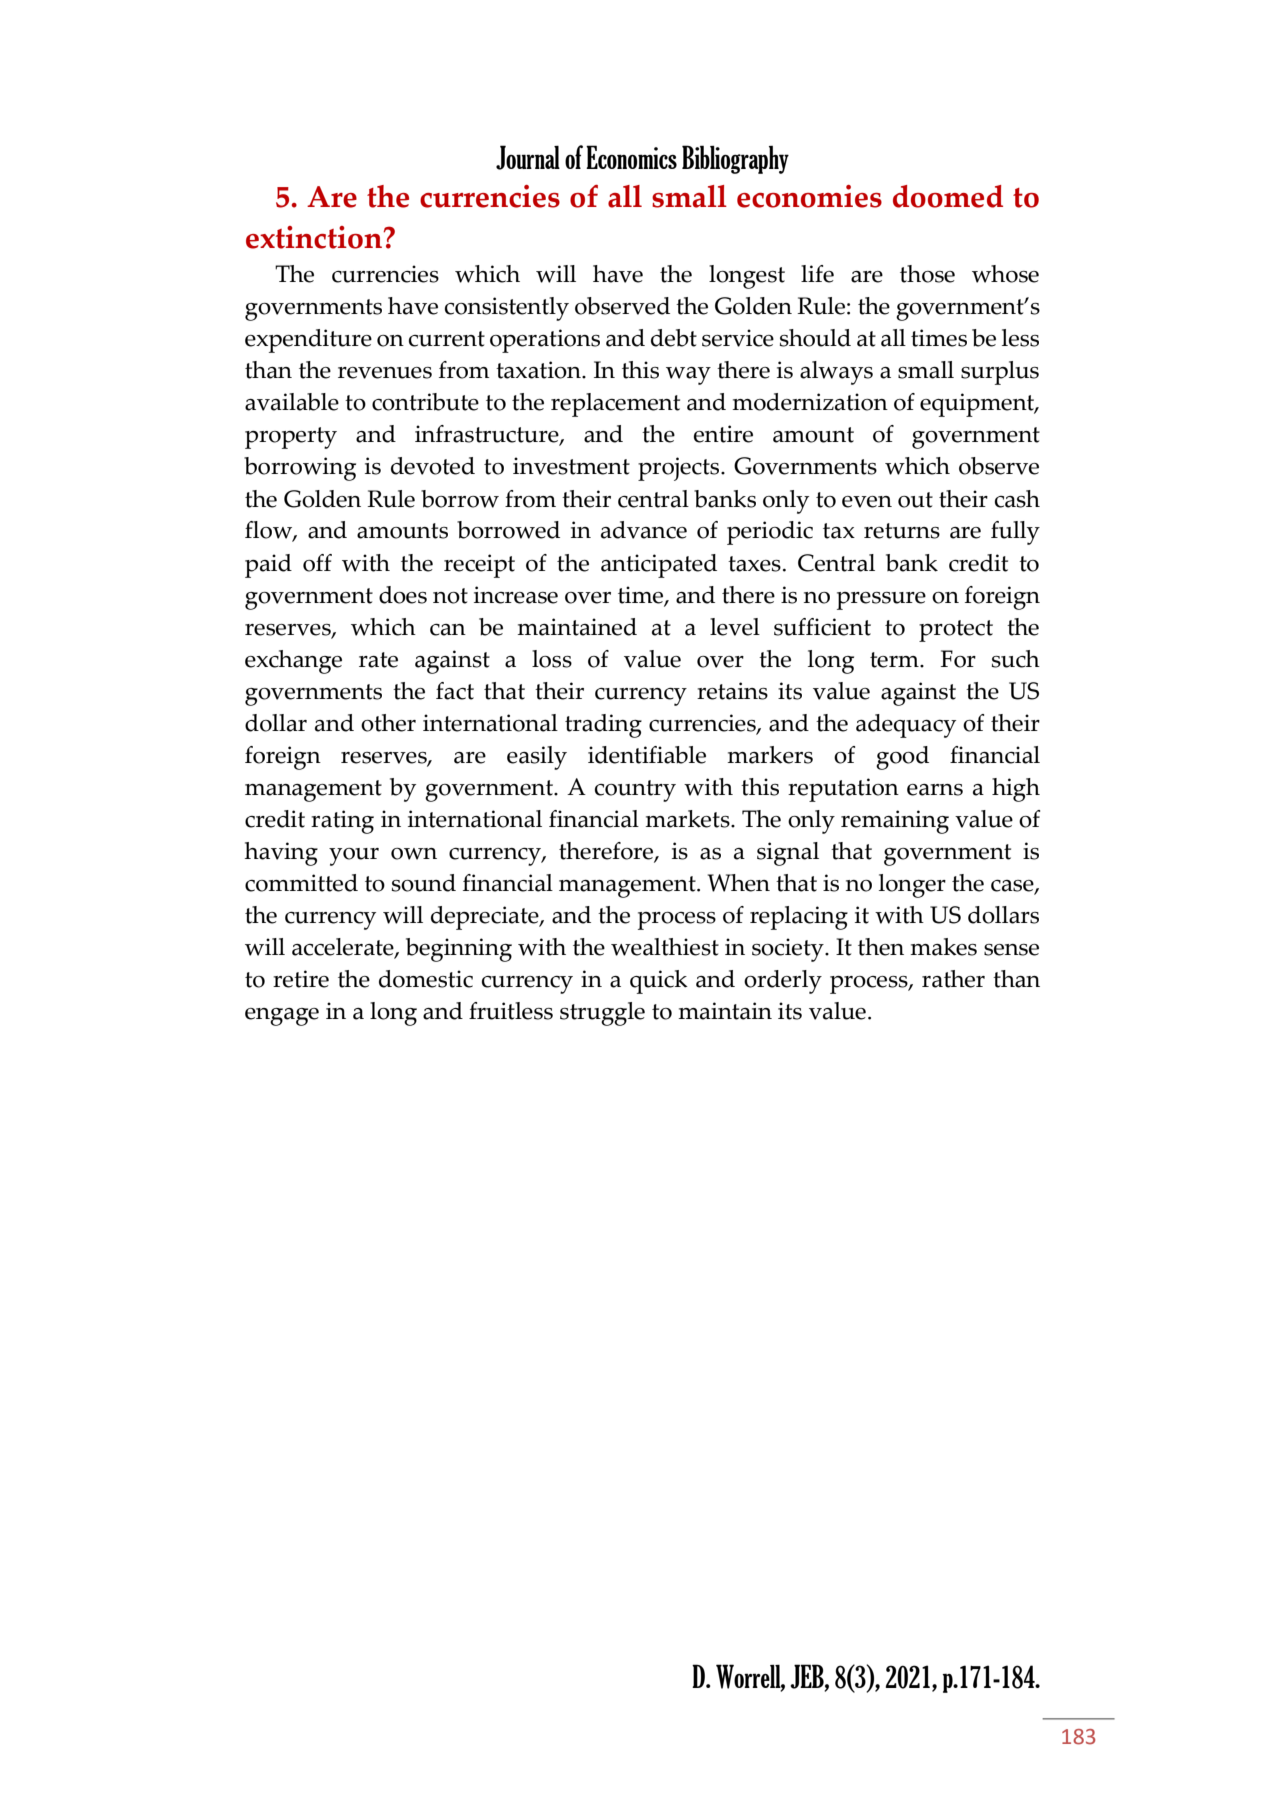  Describe the element at coordinates (315, 237) in the image. I see `extinction` at that location.
